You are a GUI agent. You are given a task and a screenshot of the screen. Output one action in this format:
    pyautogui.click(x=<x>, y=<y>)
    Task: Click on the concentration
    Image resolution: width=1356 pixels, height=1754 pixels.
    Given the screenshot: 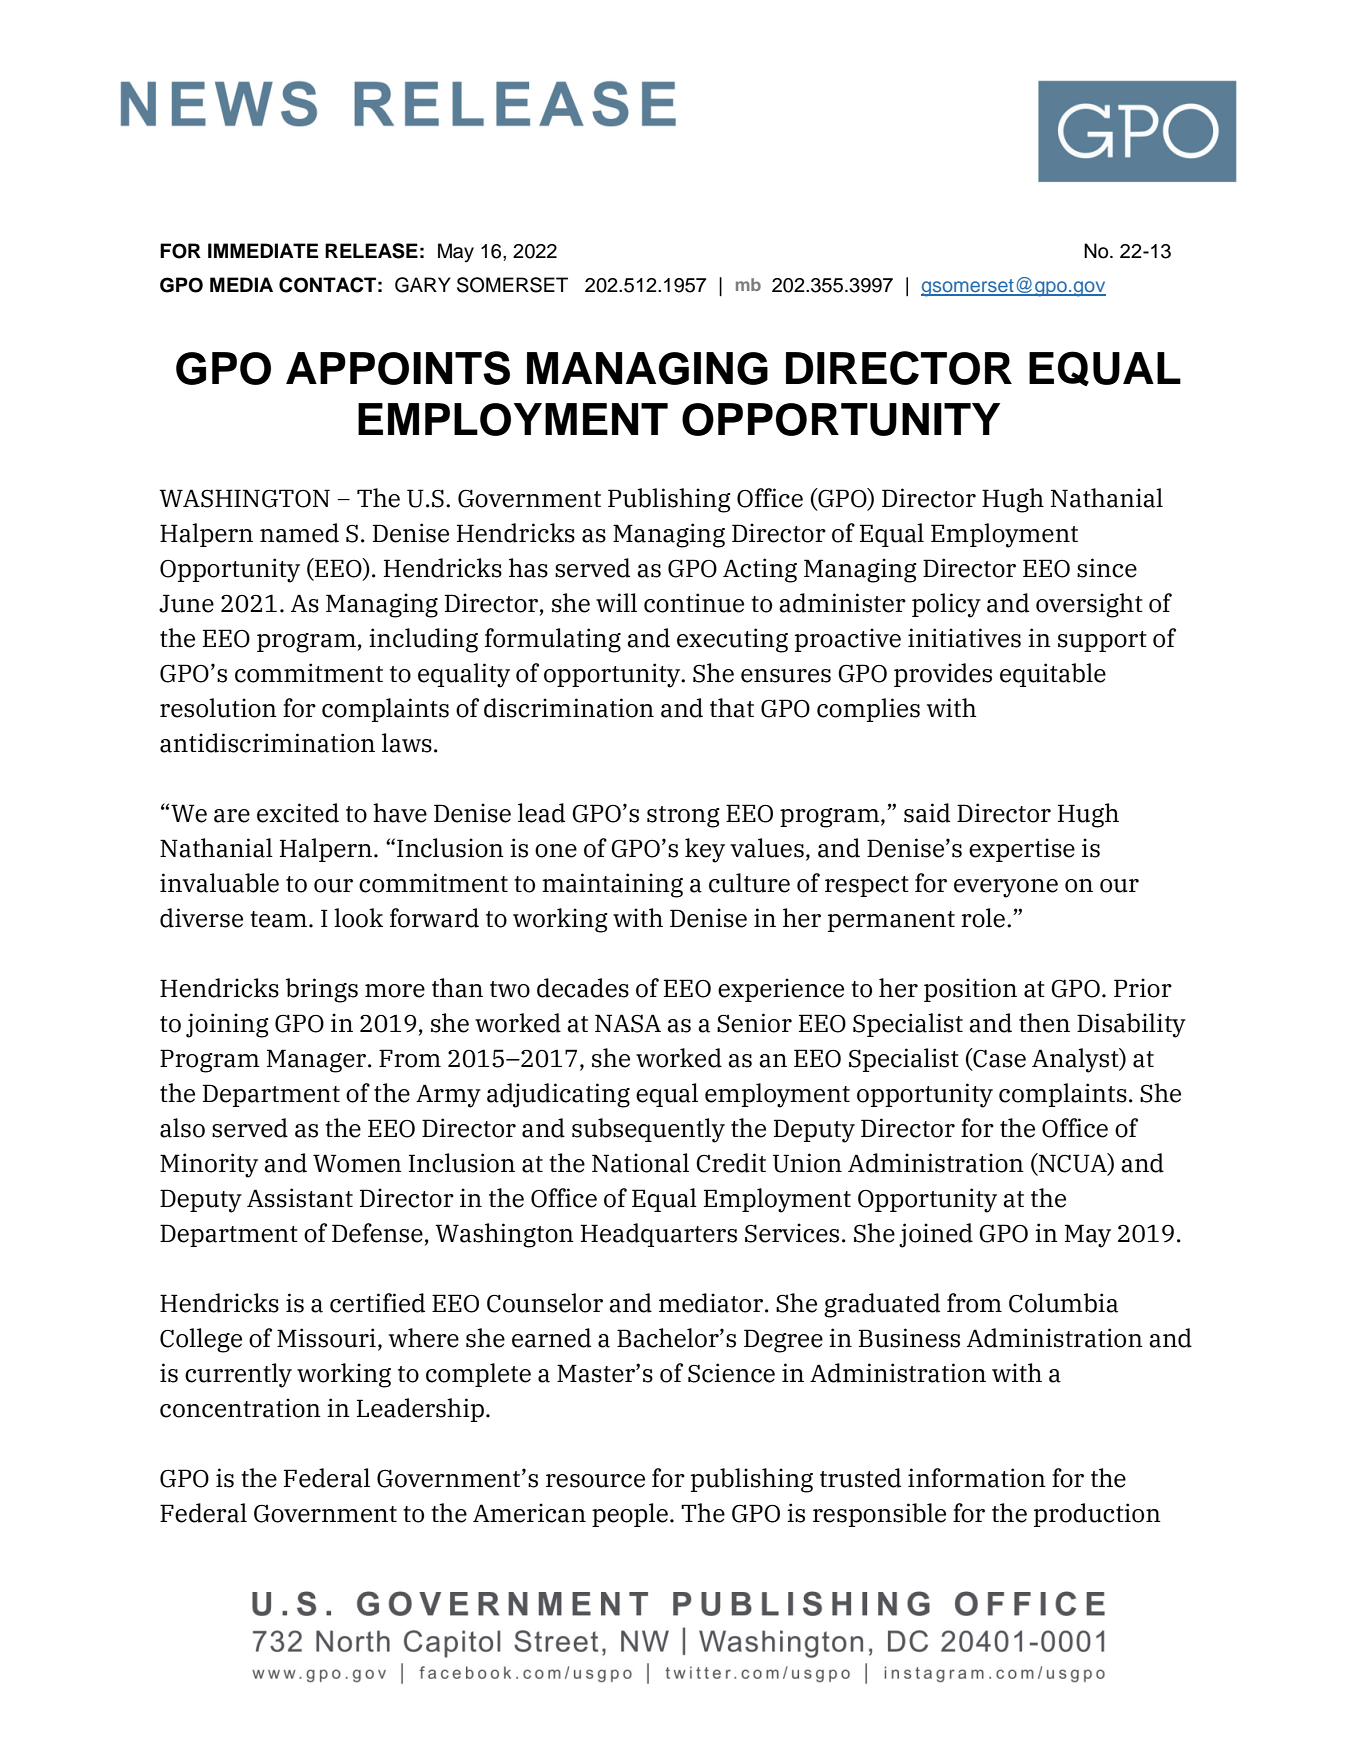 What is the action you would take?
    pyautogui.click(x=240, y=1408)
